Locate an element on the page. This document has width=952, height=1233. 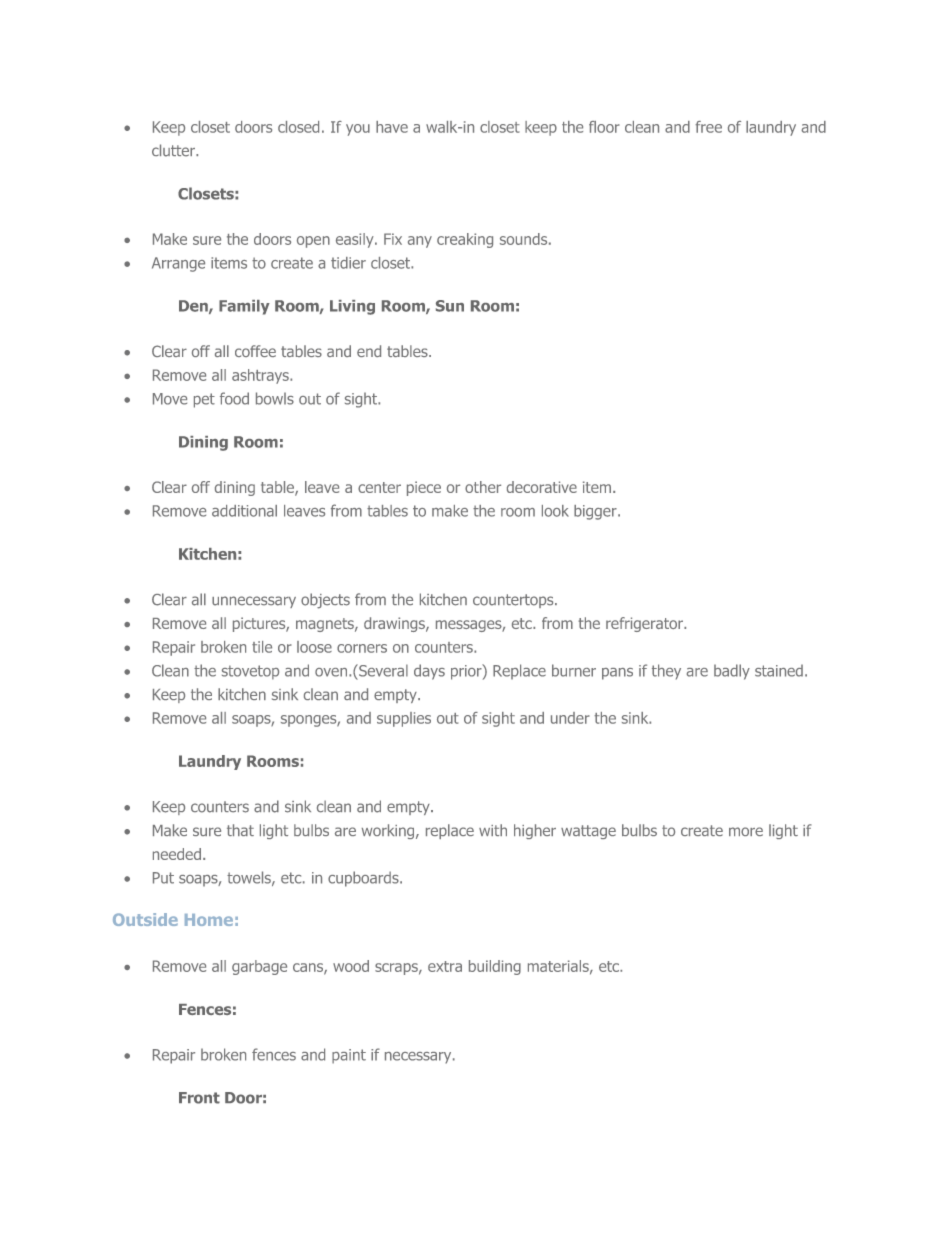
more is located at coordinates (746, 831).
